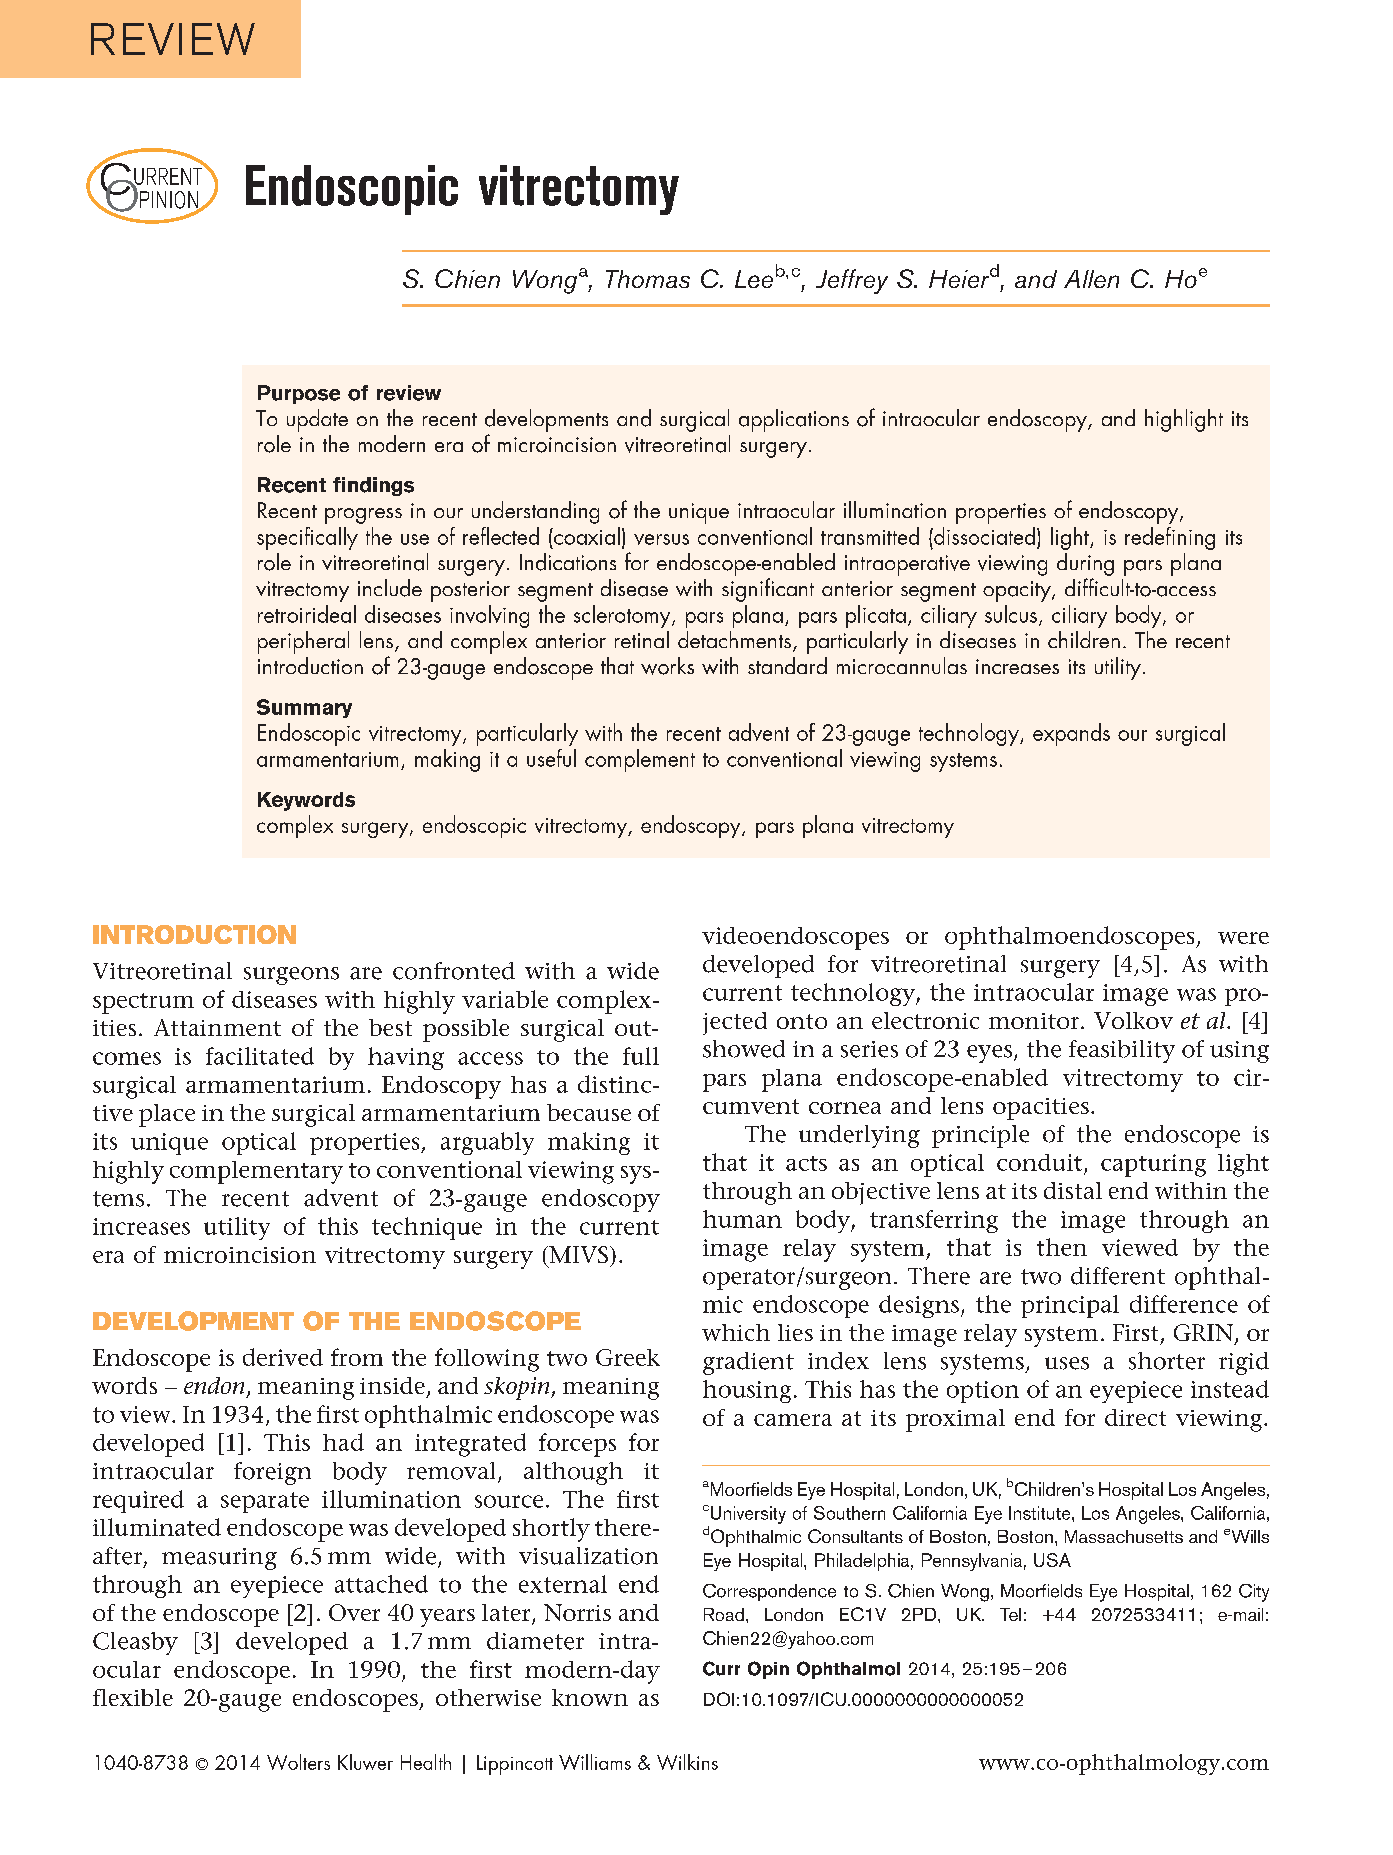  Describe the element at coordinates (1133, 1020) in the screenshot. I see `Volkov` at that location.
